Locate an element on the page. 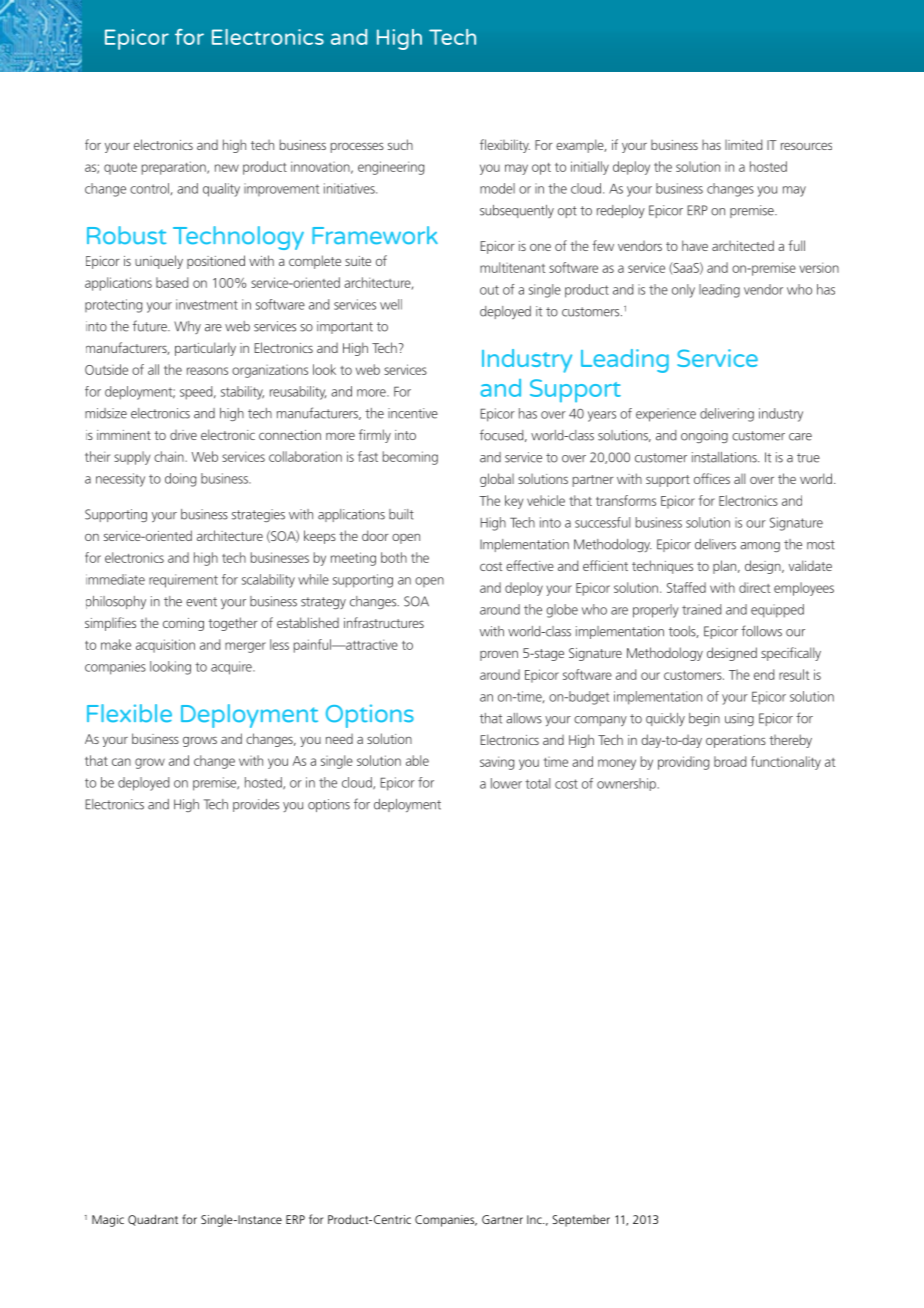 The width and height of the page is (924, 1308). preparation is located at coordinates (175, 168).
